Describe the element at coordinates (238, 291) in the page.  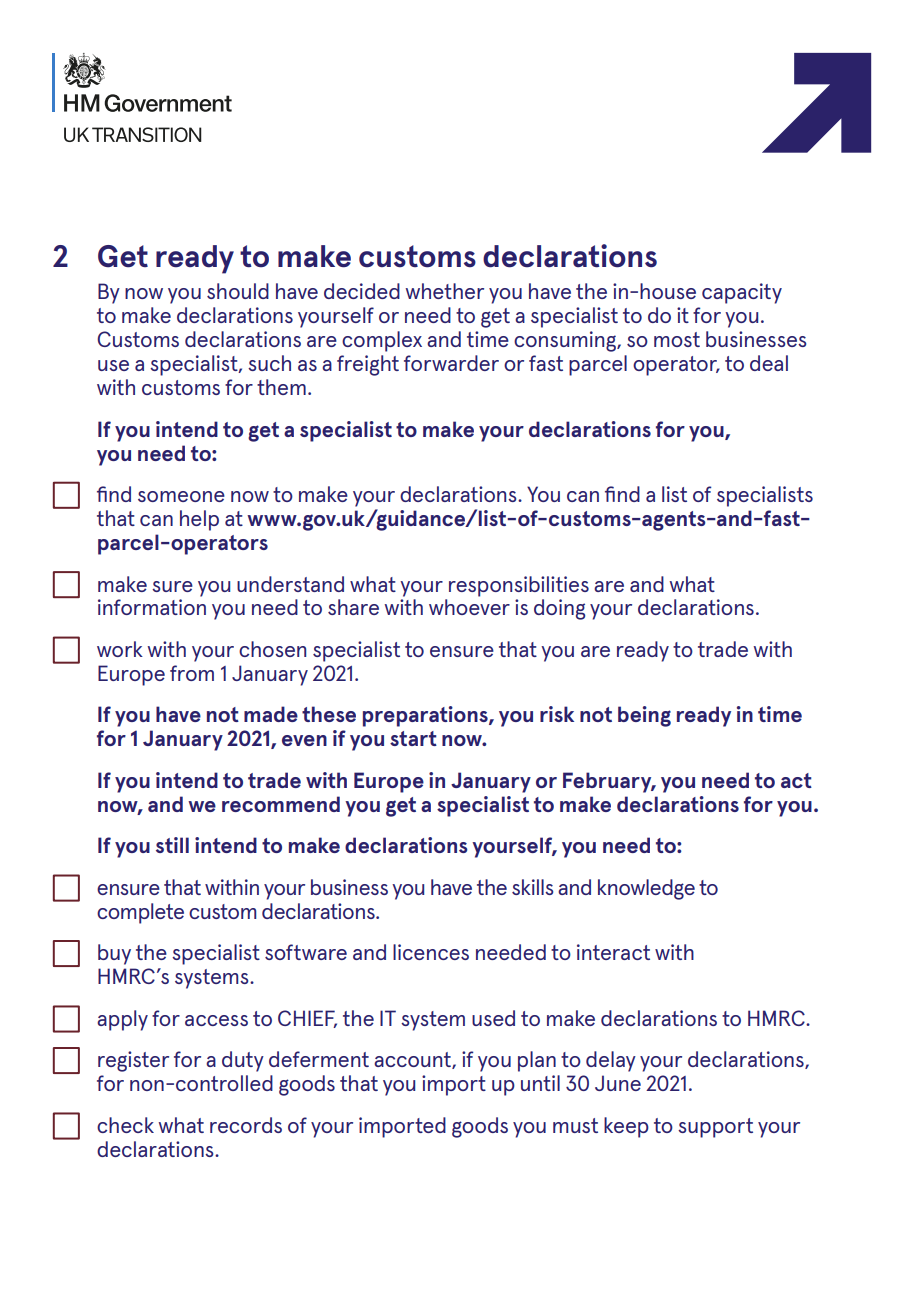
I see `should` at that location.
